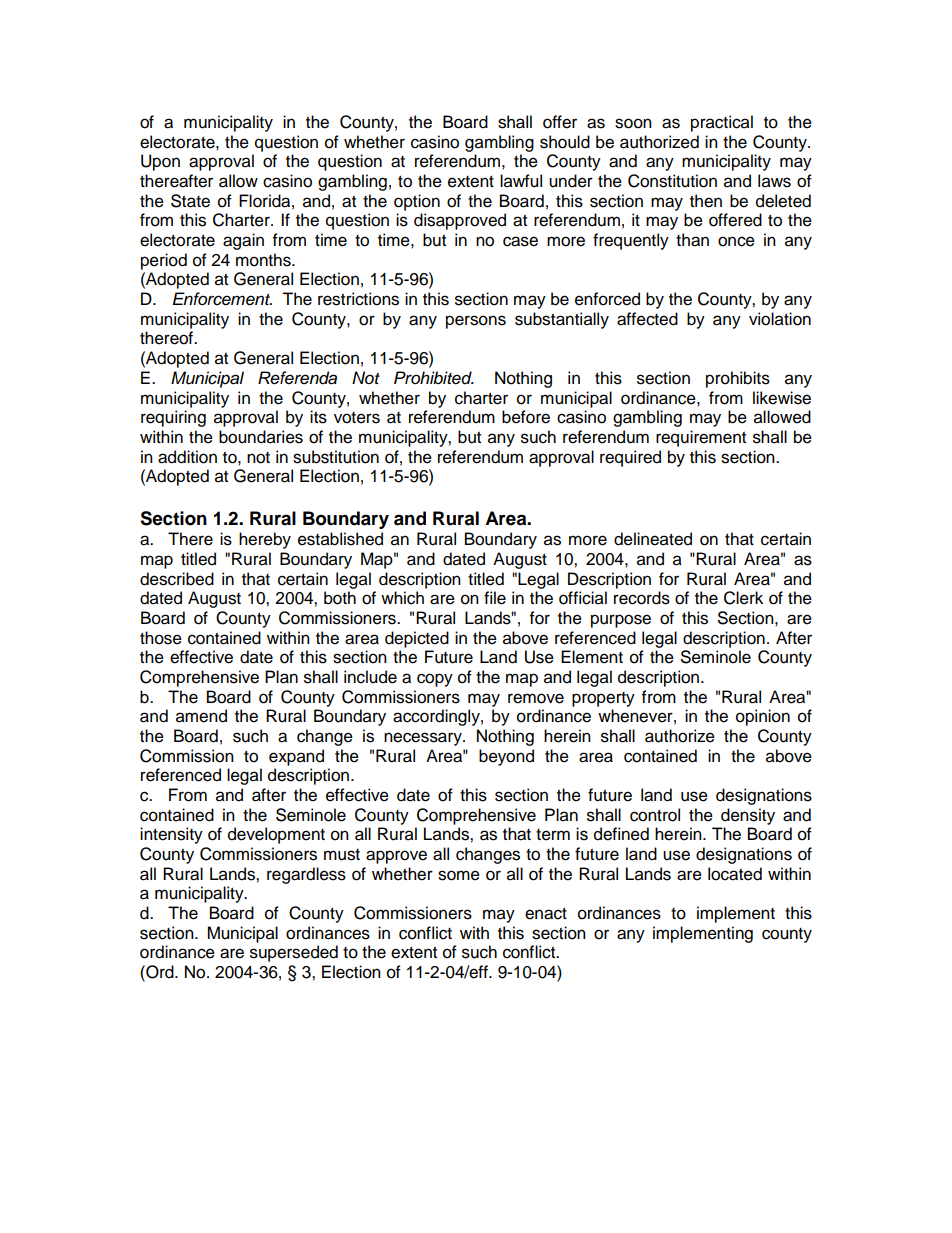 The height and width of the screenshot is (1233, 952). Describe the element at coordinates (261, 437) in the screenshot. I see `boundaries` at that location.
